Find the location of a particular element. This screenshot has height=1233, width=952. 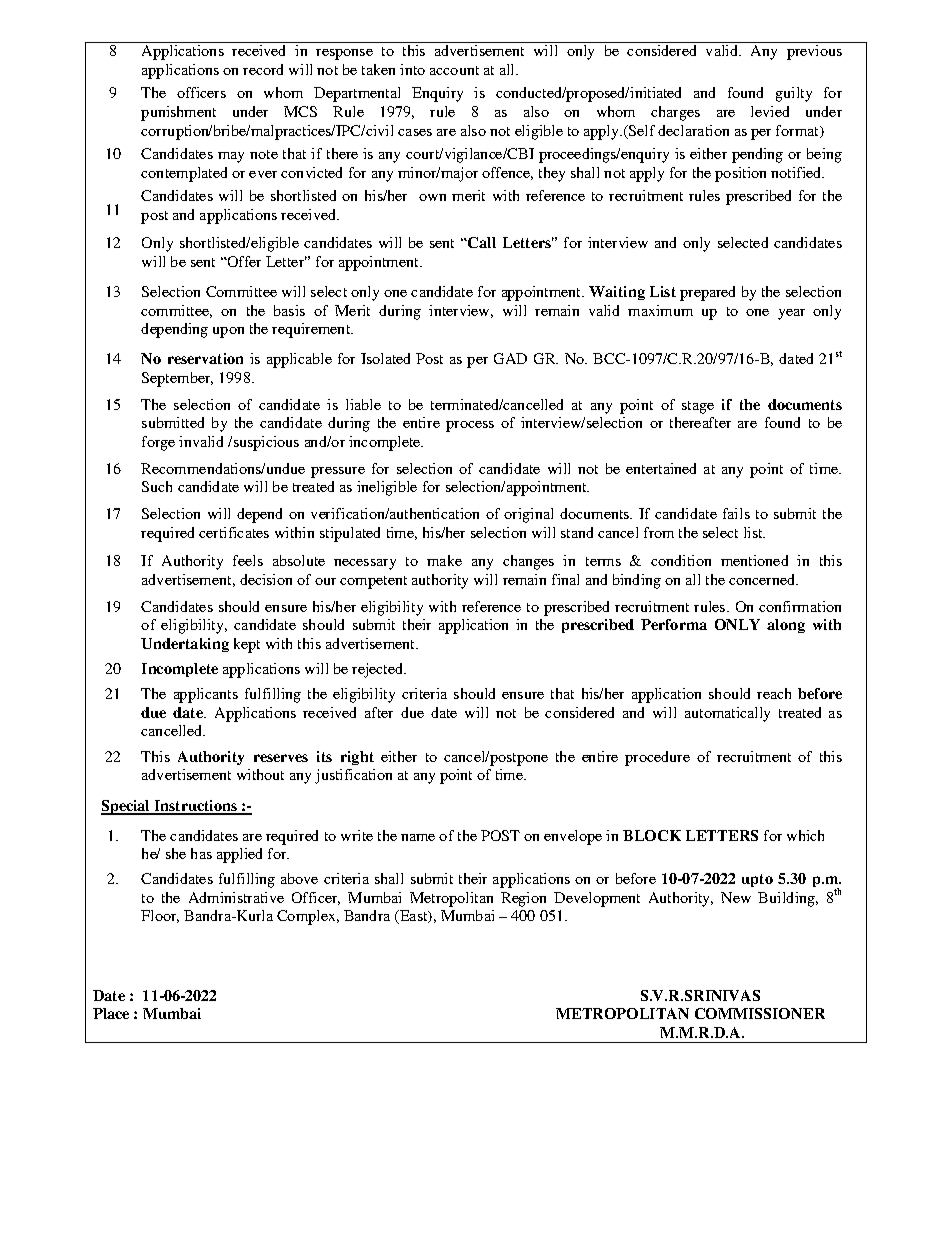

stage is located at coordinates (698, 407).
